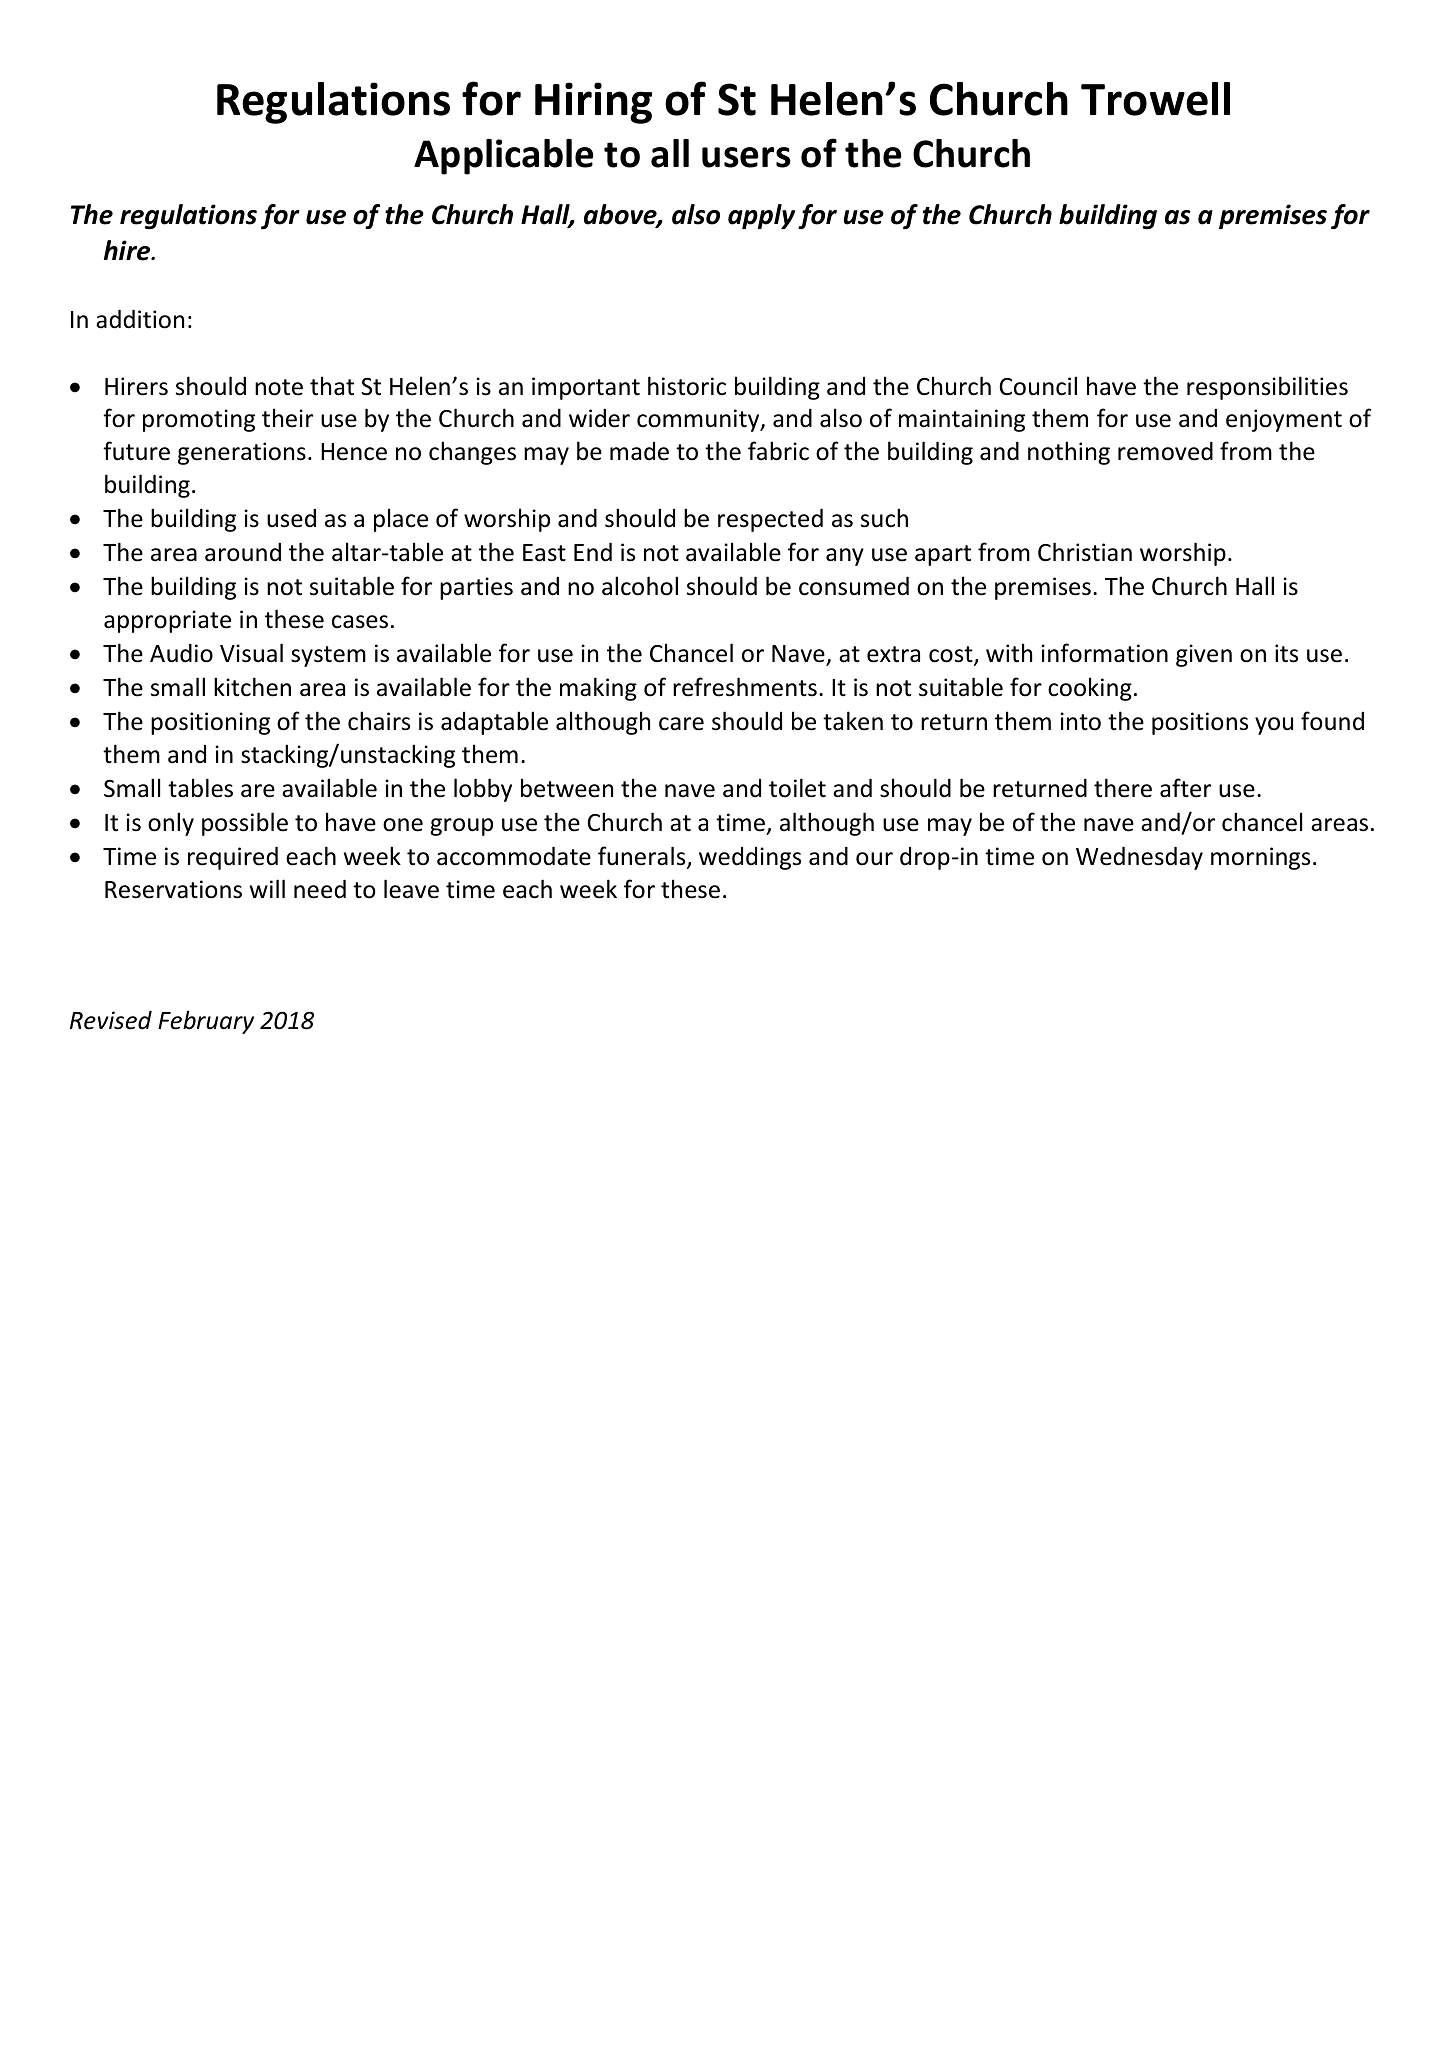 Image resolution: width=1448 pixels, height=2048 pixels. What do you see at coordinates (1155, 99) in the document?
I see `Trowell` at bounding box center [1155, 99].
